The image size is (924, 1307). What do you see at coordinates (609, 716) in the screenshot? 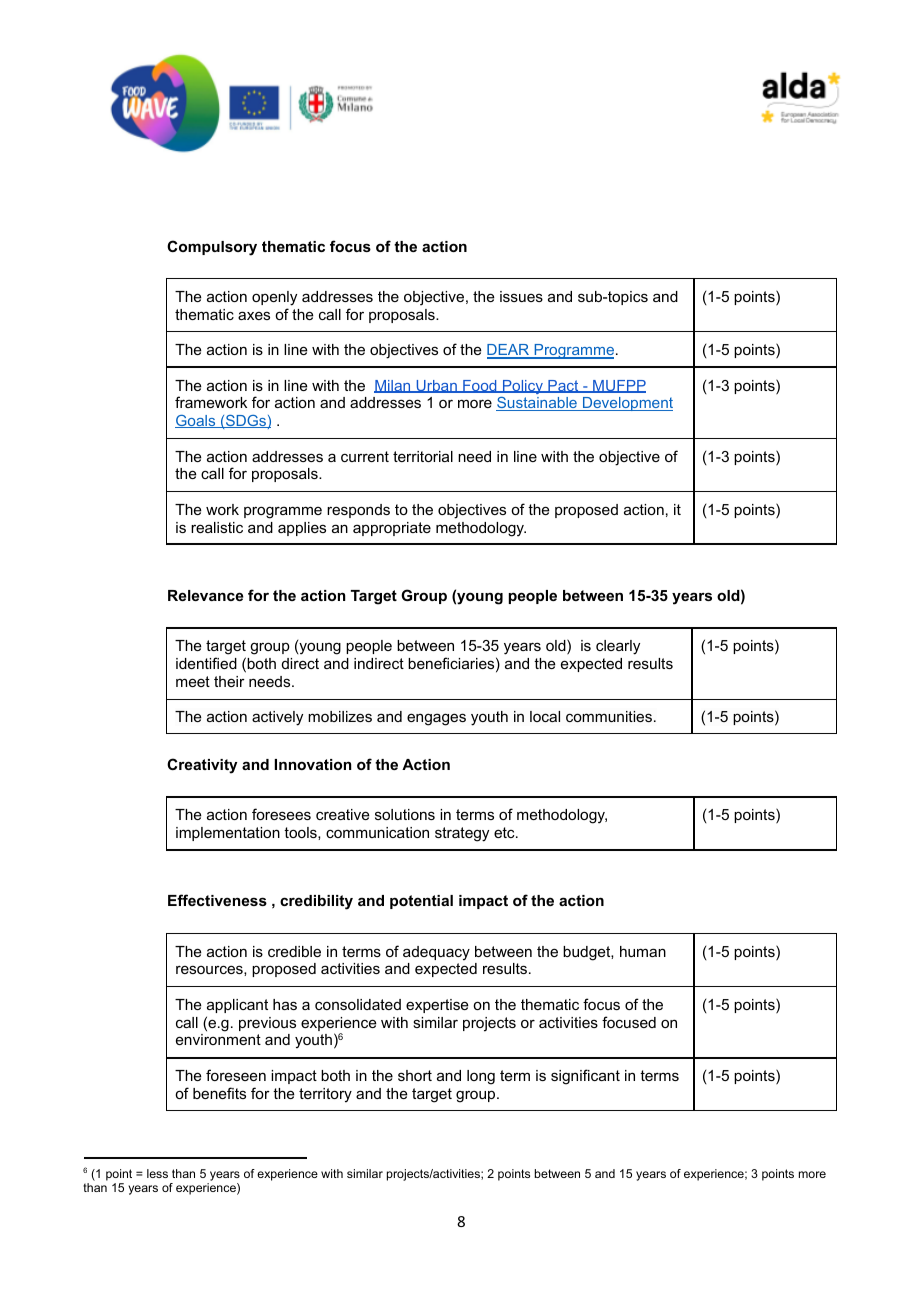
I see `communities` at bounding box center [609, 716].
